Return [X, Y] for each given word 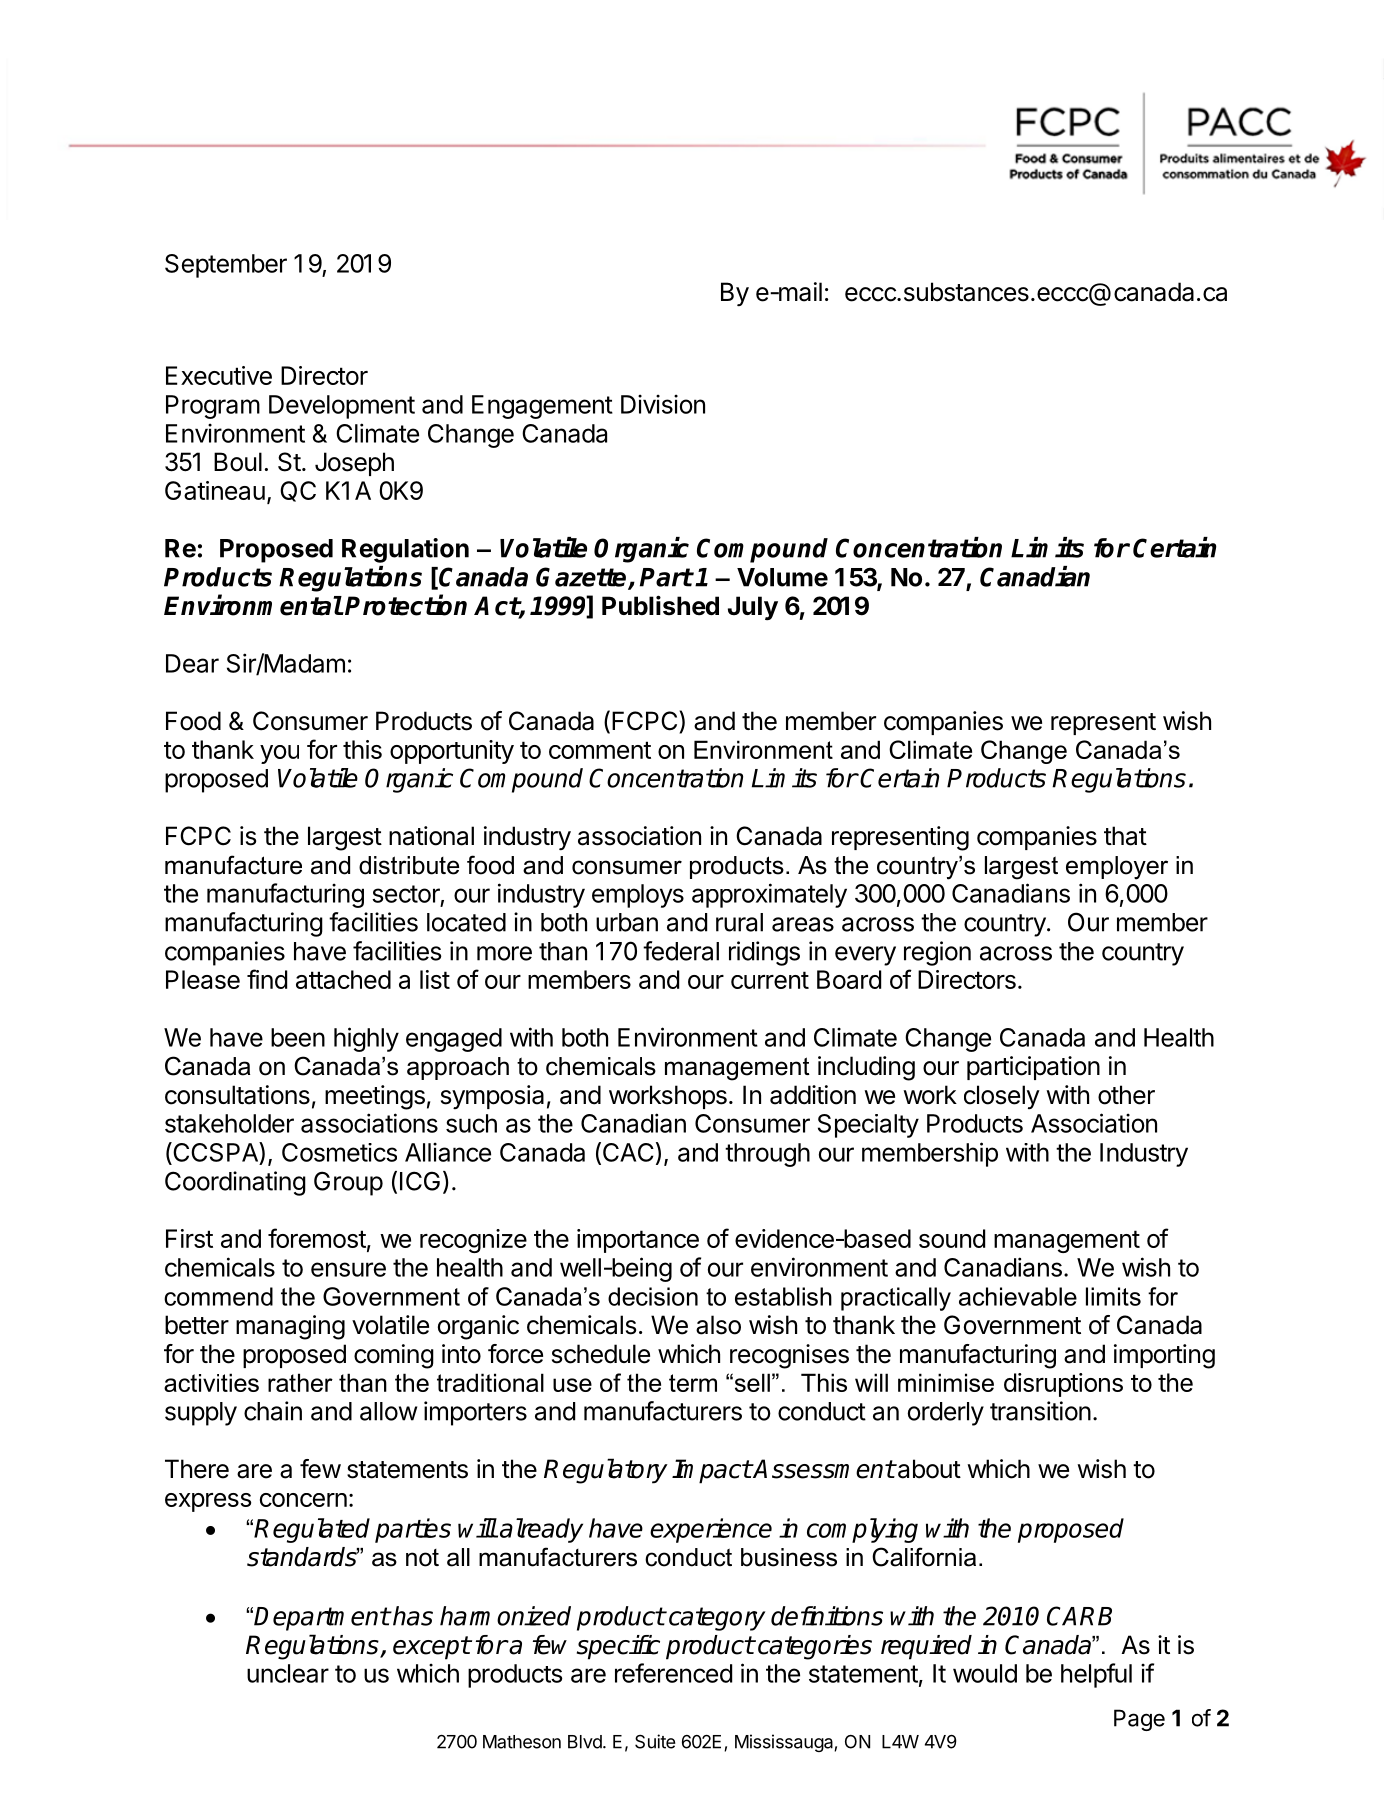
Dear [192, 663]
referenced [673, 1673]
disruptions [1063, 1385]
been [298, 1037]
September [226, 266]
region [937, 953]
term [693, 1383]
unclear [288, 1673]
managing [290, 1327]
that [1125, 836]
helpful [1096, 1675]
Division [663, 404]
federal [681, 951]
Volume [782, 577]
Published [660, 605]
